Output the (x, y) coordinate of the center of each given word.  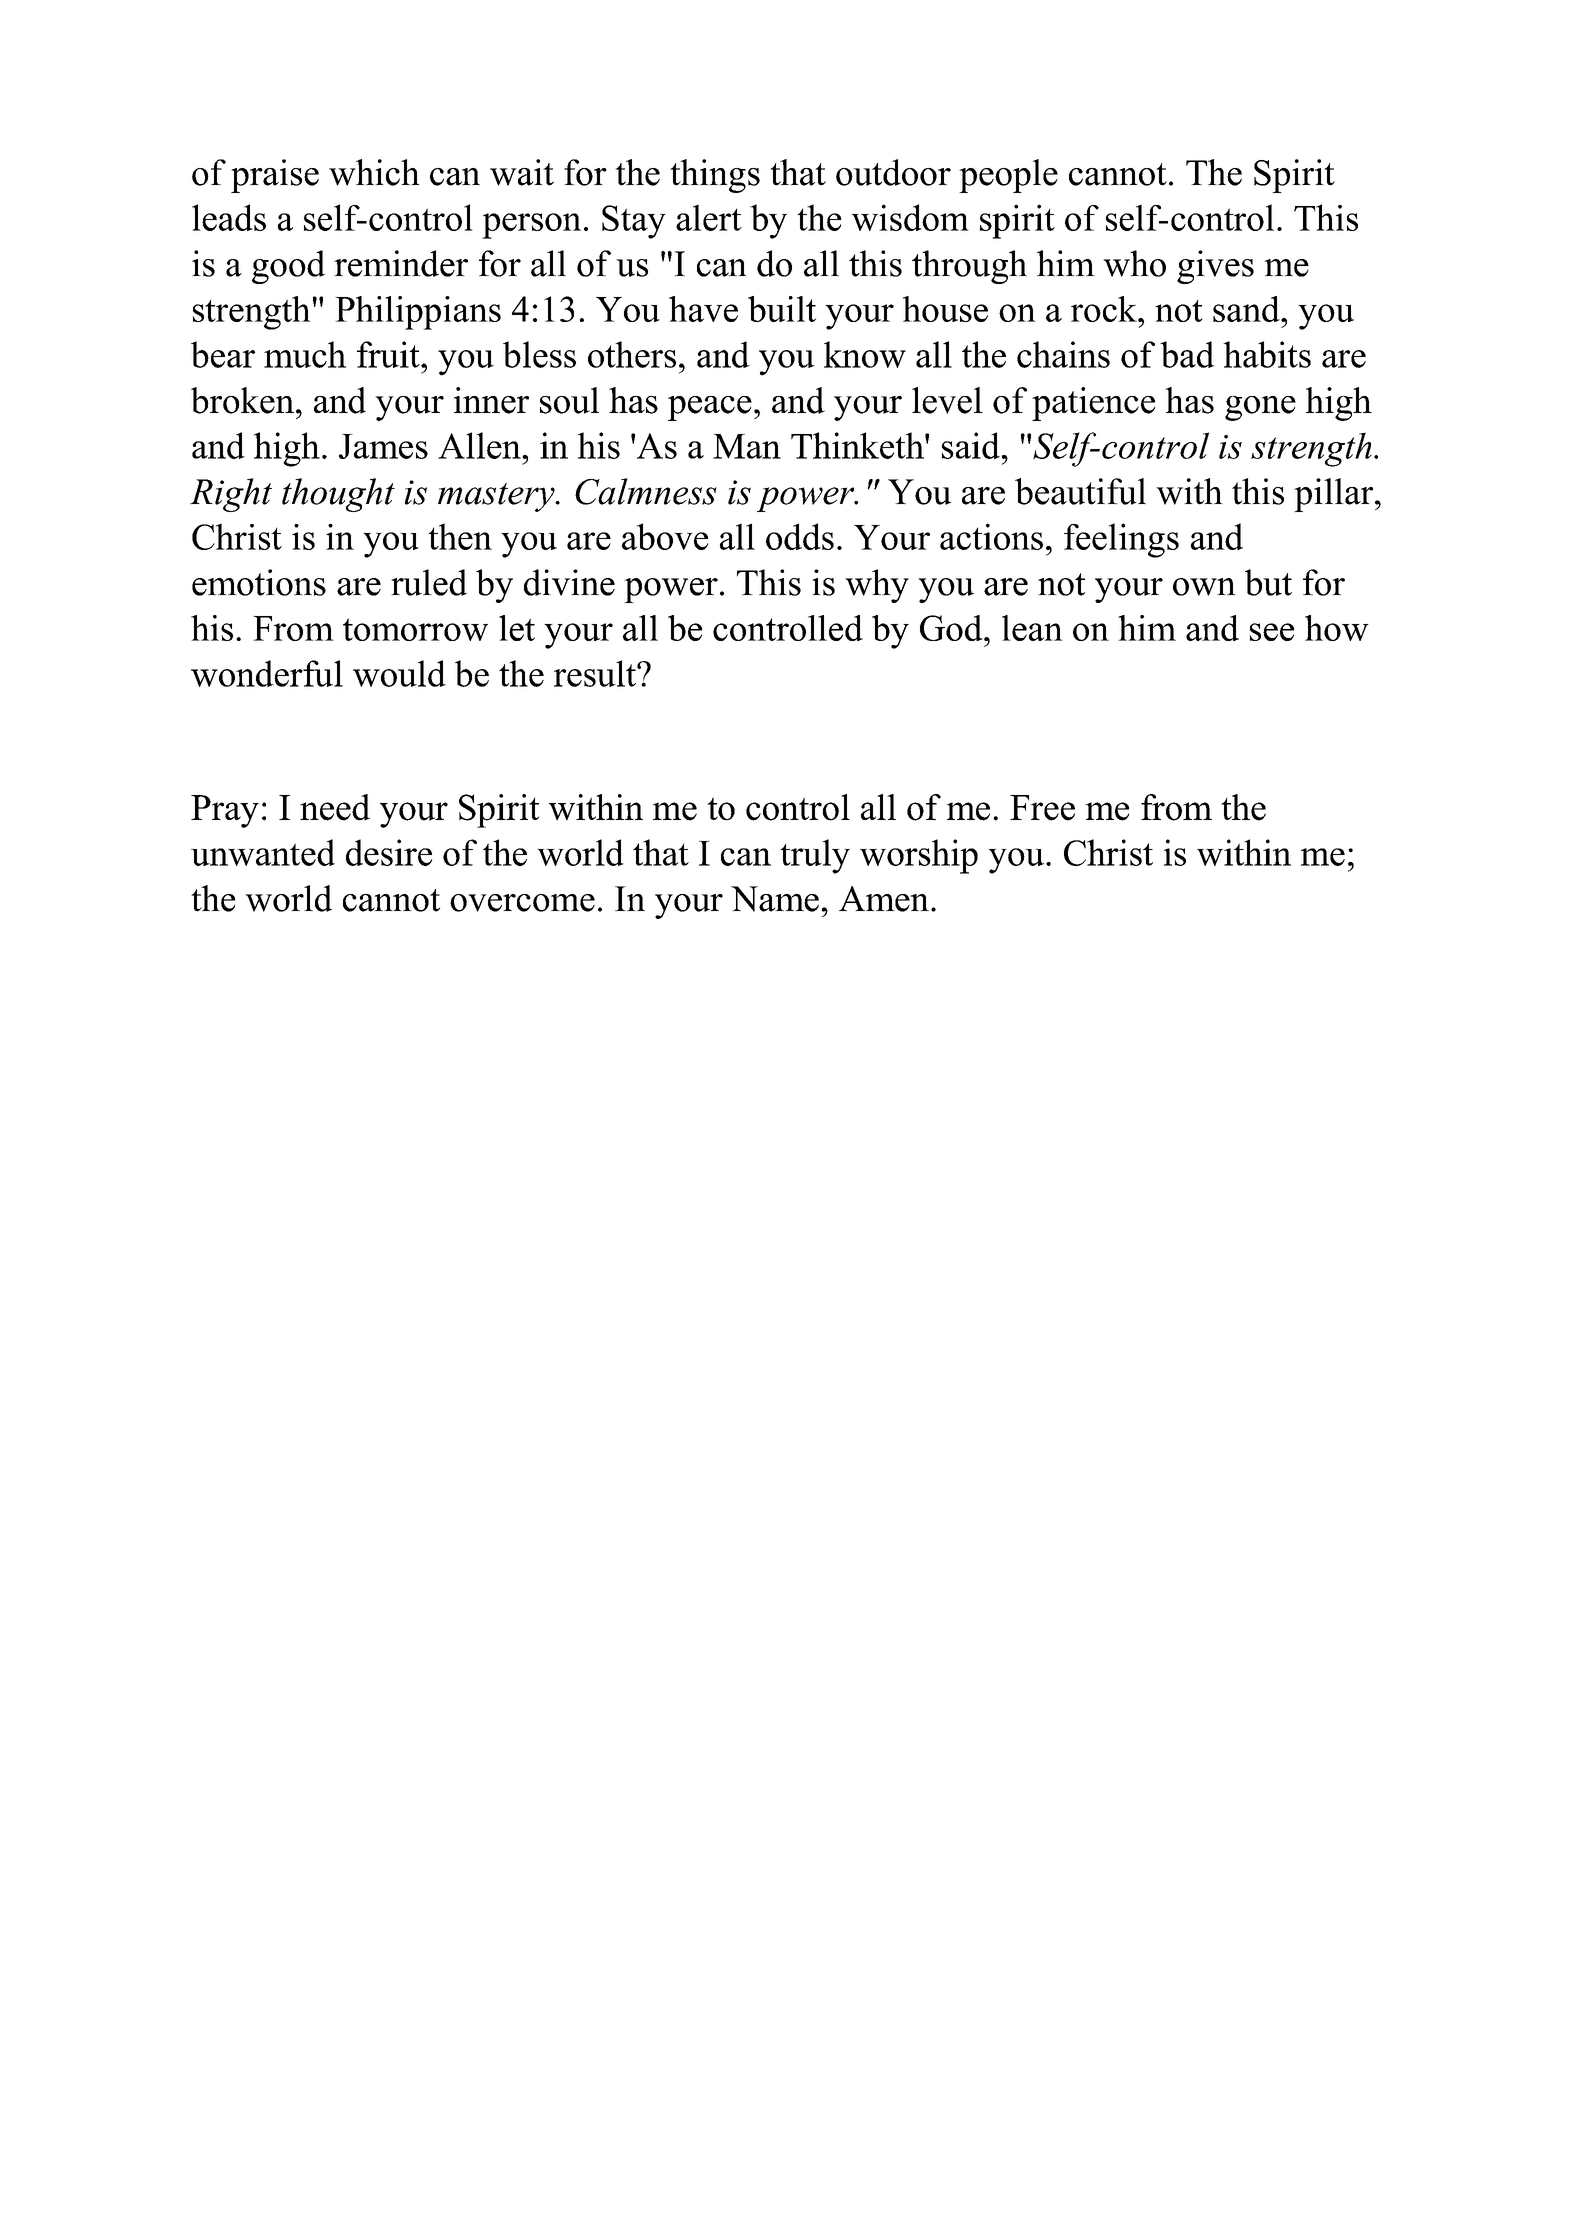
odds (800, 536)
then (460, 536)
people (1008, 176)
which (374, 172)
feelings (1121, 540)
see (1272, 632)
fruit (389, 354)
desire (389, 852)
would (399, 673)
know (865, 354)
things (715, 176)
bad (1187, 354)
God (952, 628)
